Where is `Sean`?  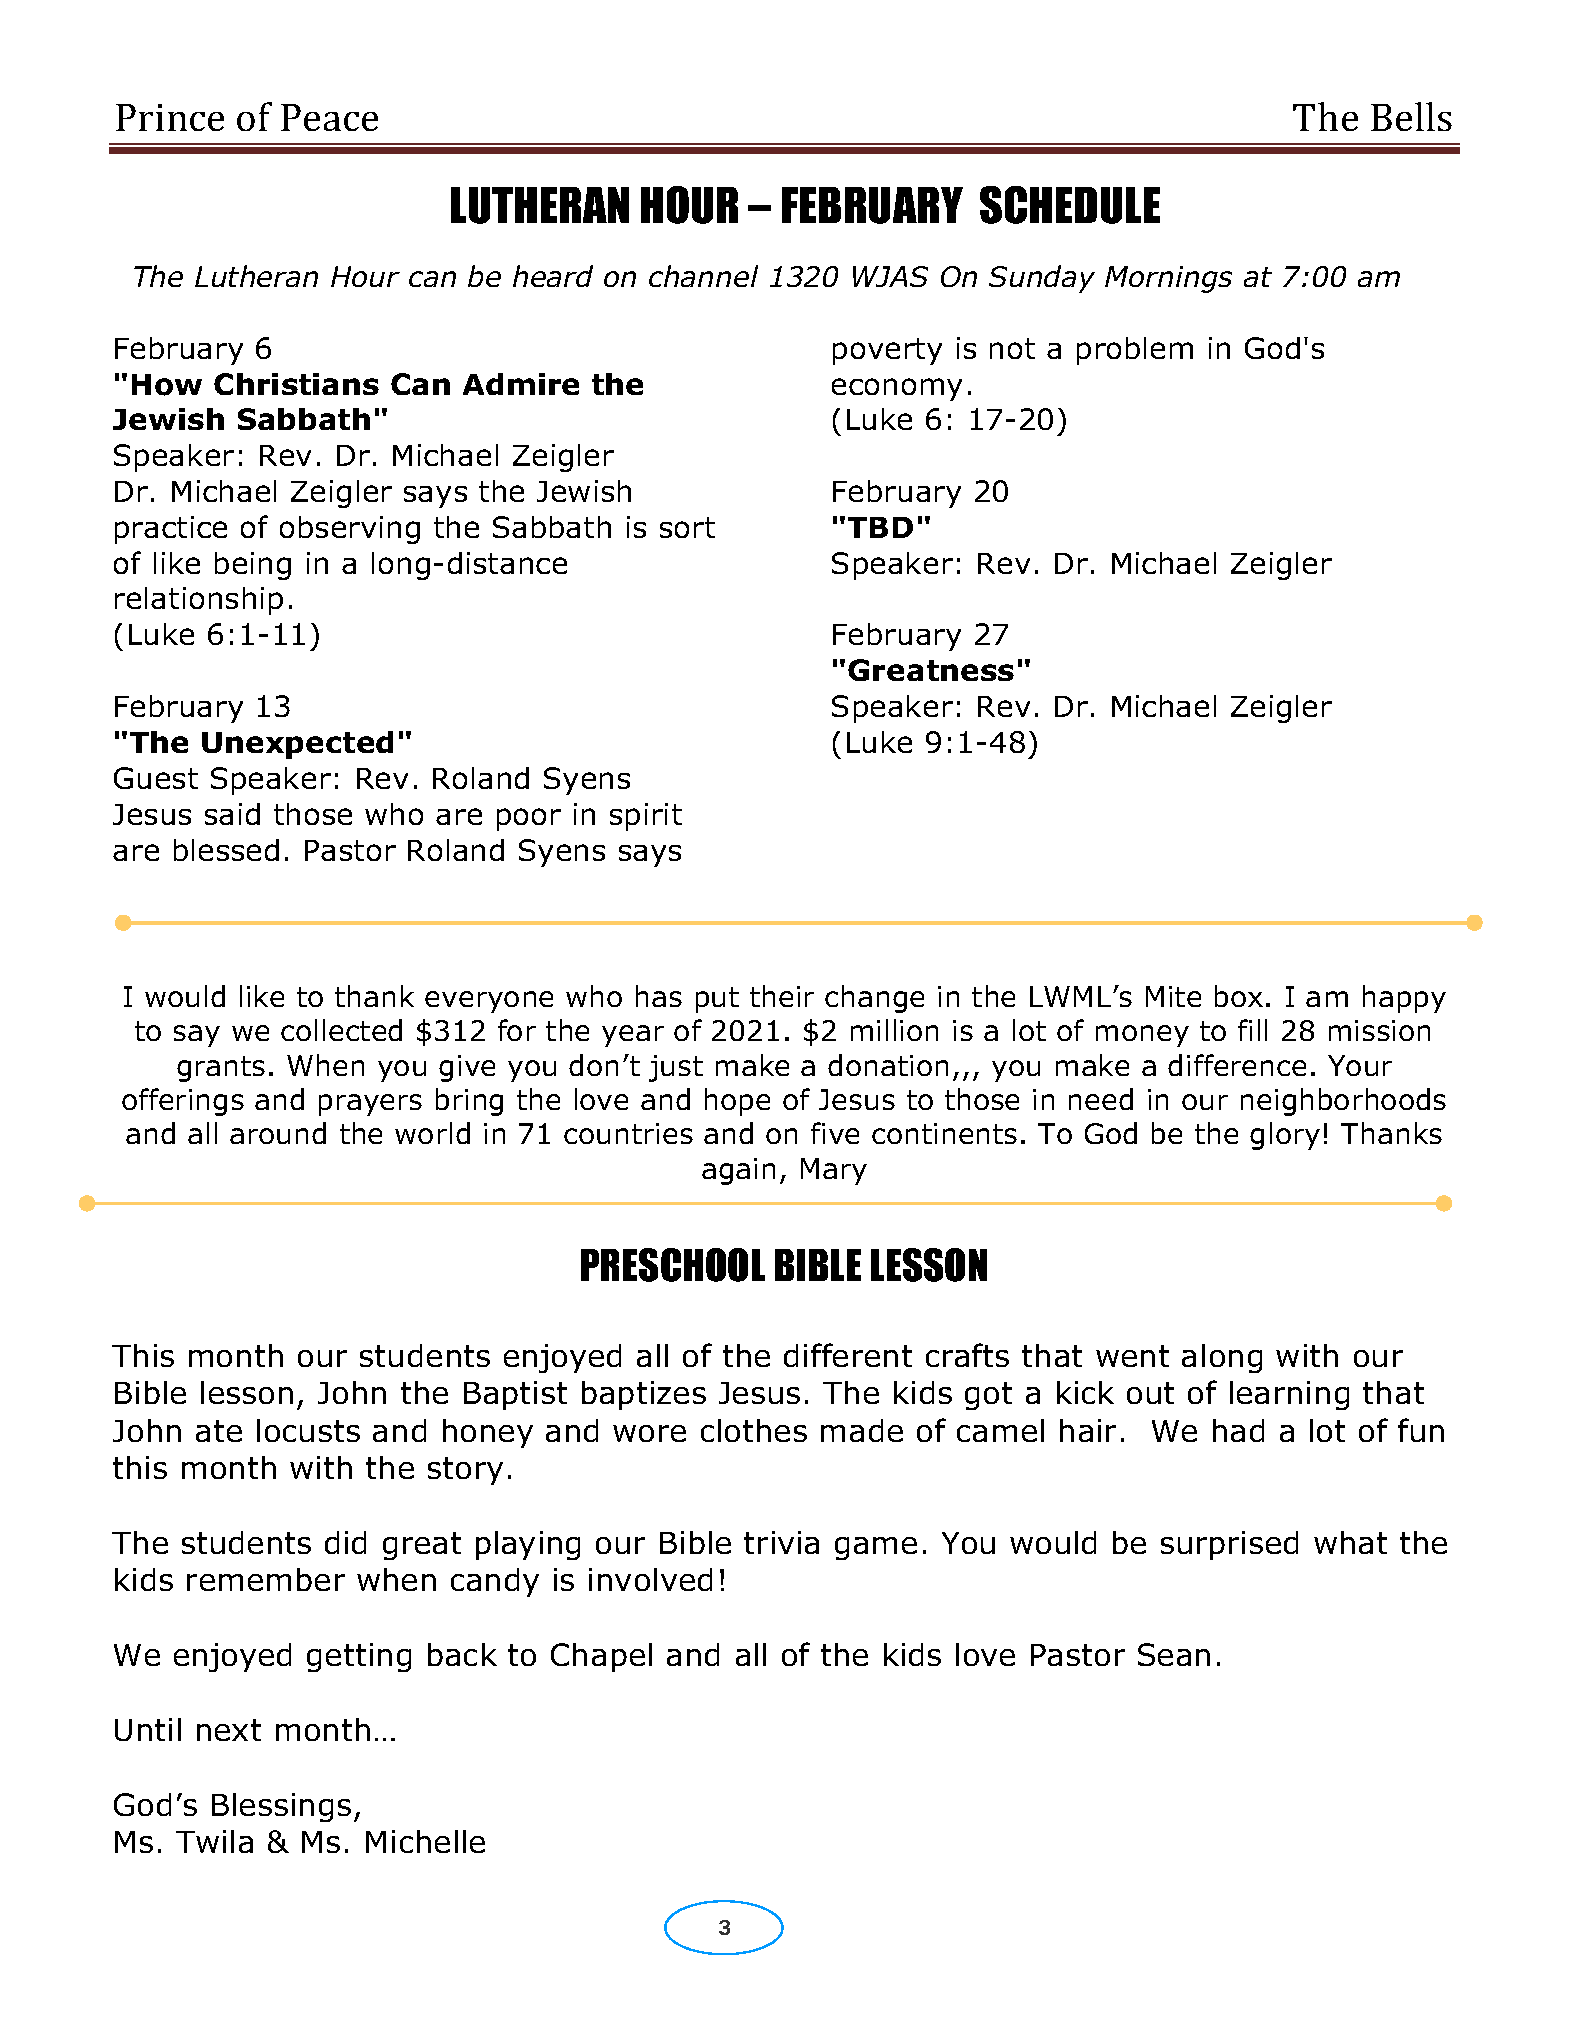 Sean is located at coordinates (1174, 1654).
